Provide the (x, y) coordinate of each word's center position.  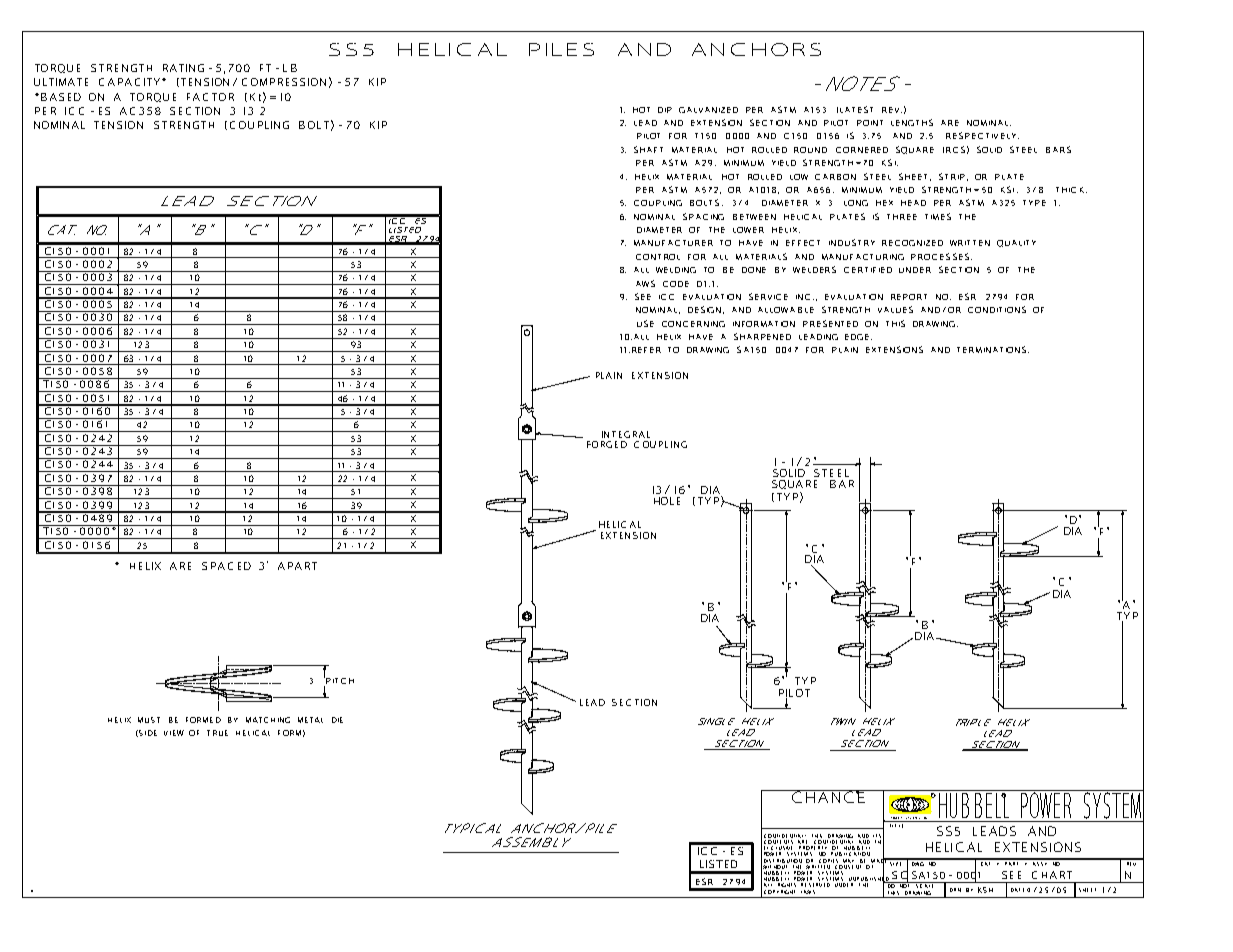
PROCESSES (940, 256)
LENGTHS (912, 122)
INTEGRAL (626, 434)
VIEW (174, 733)
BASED (61, 97)
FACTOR (210, 97)
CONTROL (658, 257)
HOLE (667, 501)
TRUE (217, 733)
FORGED (607, 444)
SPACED (226, 566)
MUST (149, 720)
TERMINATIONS (993, 349)
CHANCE (829, 796)
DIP (665, 110)
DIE (337, 720)
